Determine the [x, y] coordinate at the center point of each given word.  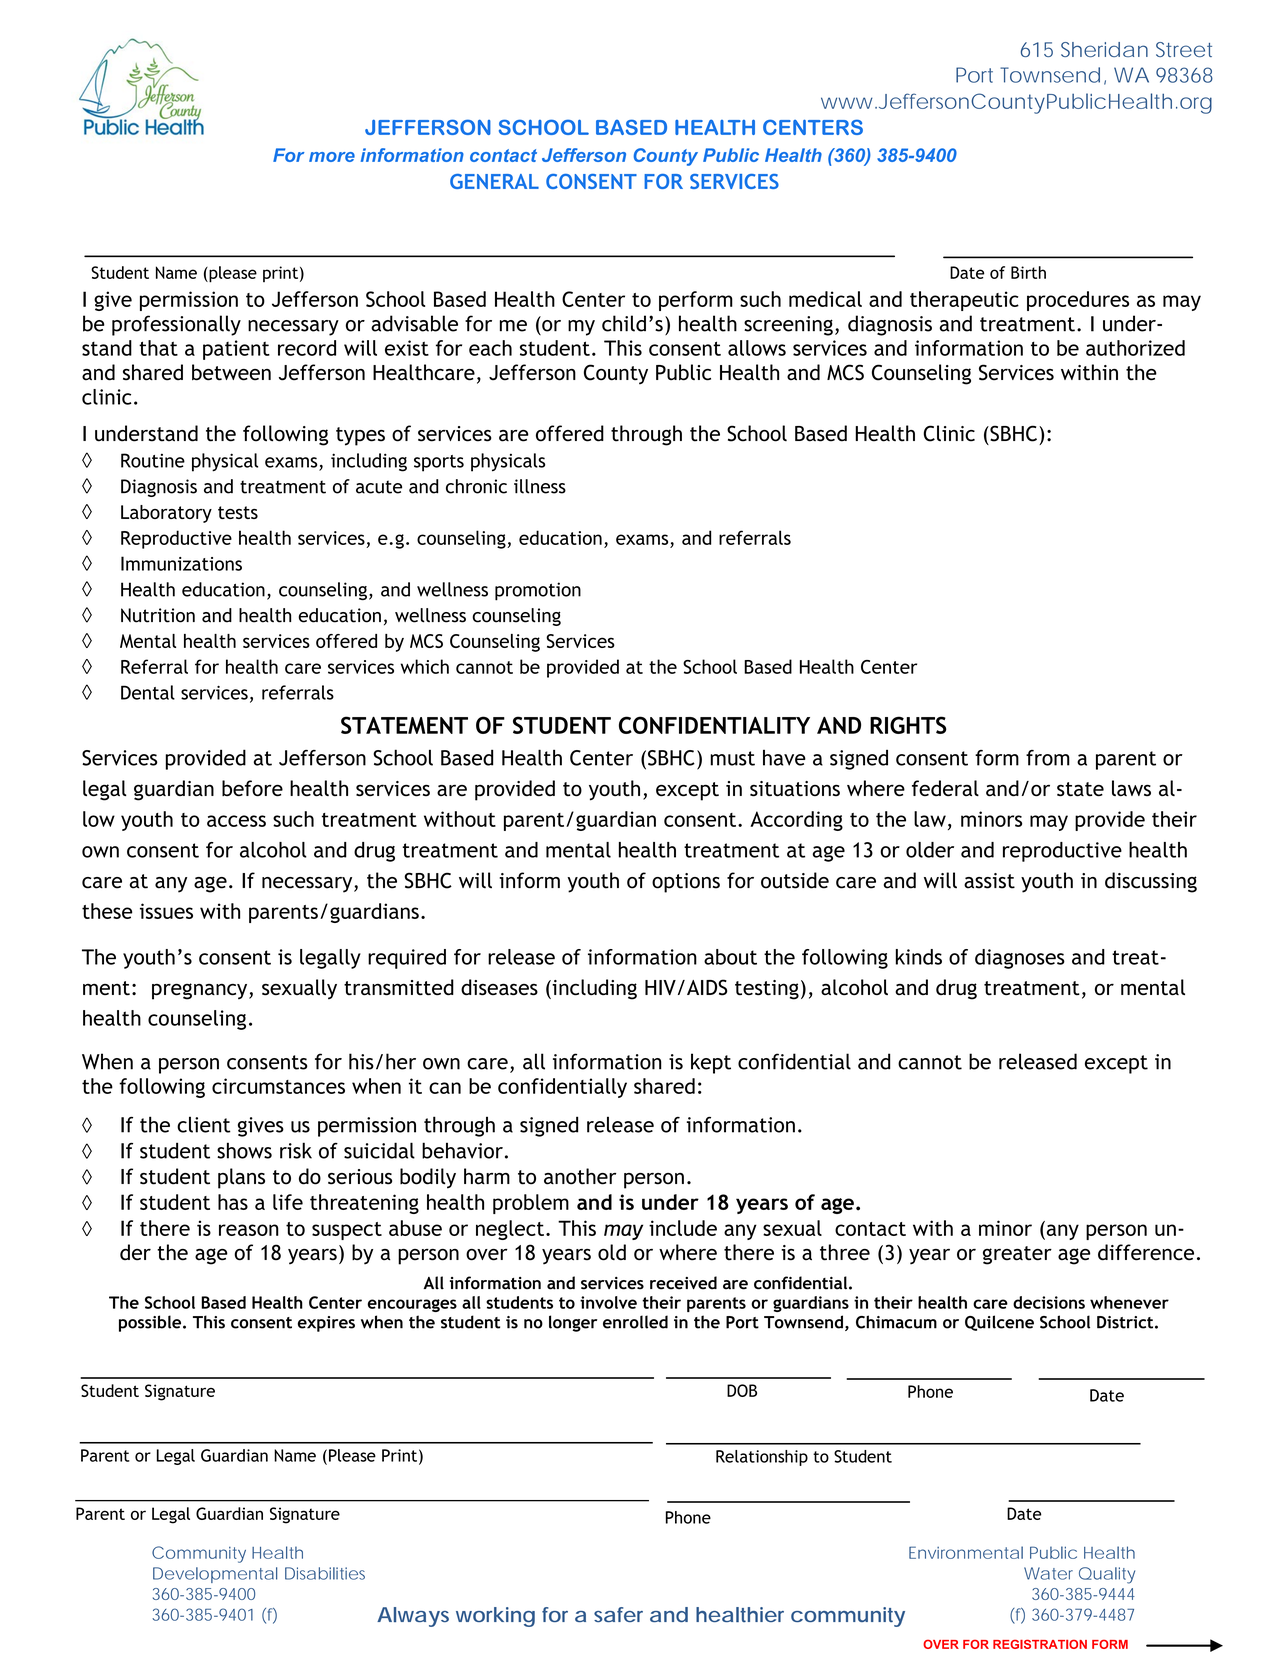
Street [1184, 49]
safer [618, 1614]
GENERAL [494, 181]
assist [989, 881]
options [686, 883]
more [332, 157]
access [236, 821]
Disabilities [325, 1573]
